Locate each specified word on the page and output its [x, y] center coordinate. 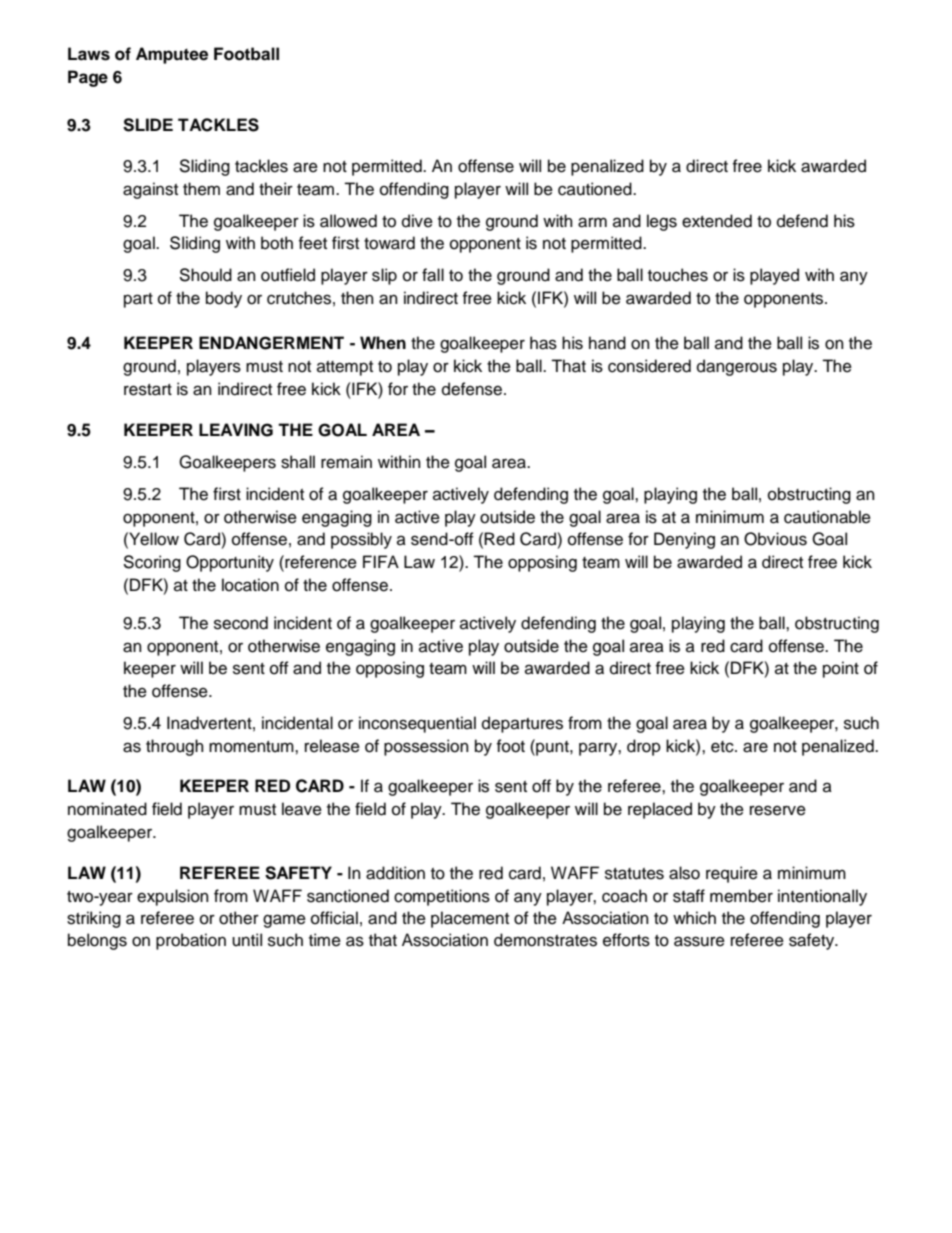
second [241, 623]
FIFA [381, 561]
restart [148, 390]
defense [472, 389]
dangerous [737, 367]
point [841, 669]
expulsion [173, 897]
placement [470, 919]
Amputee [172, 55]
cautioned [596, 189]
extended [717, 221]
